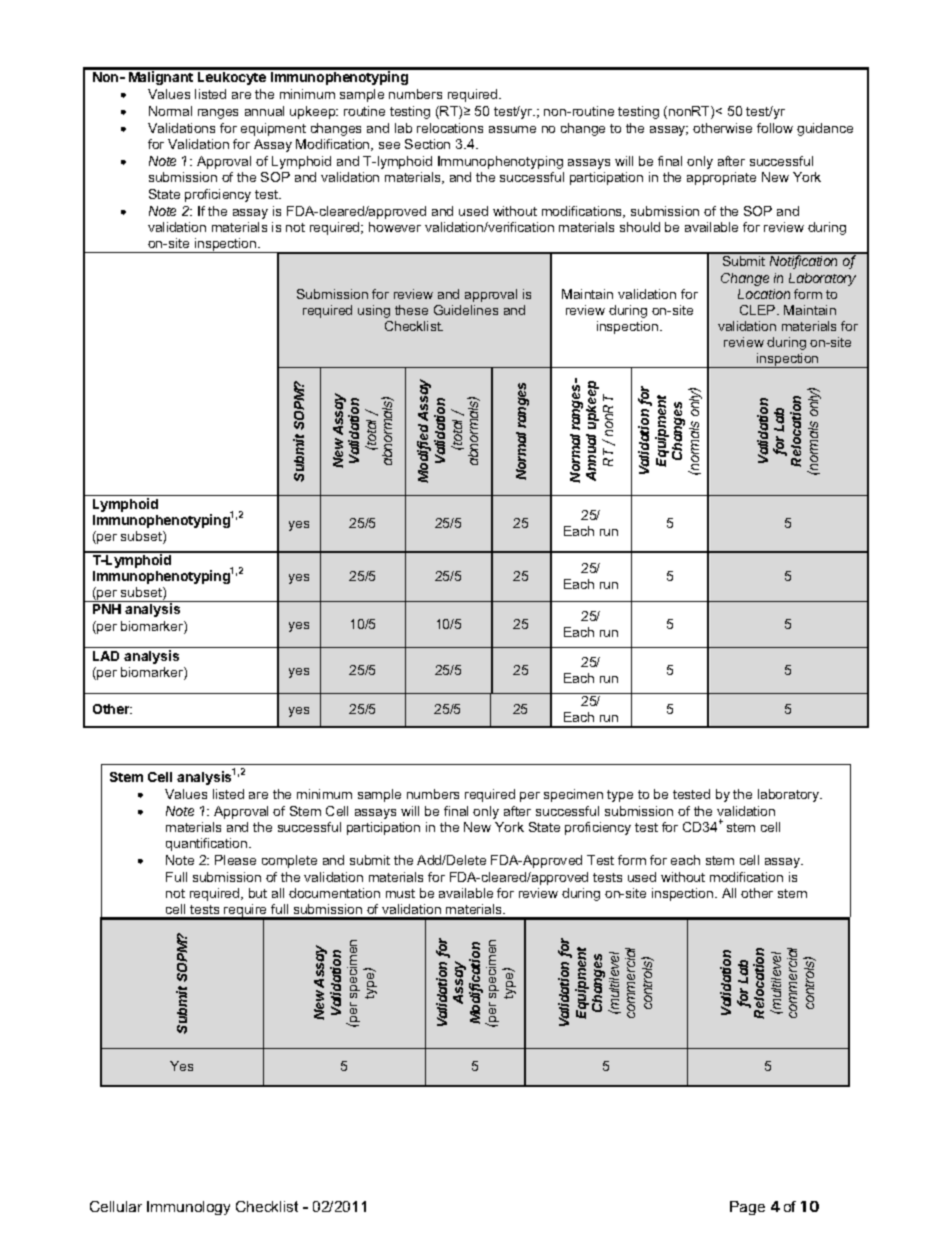 The image size is (952, 1233). I want to click on using, so click(374, 311).
